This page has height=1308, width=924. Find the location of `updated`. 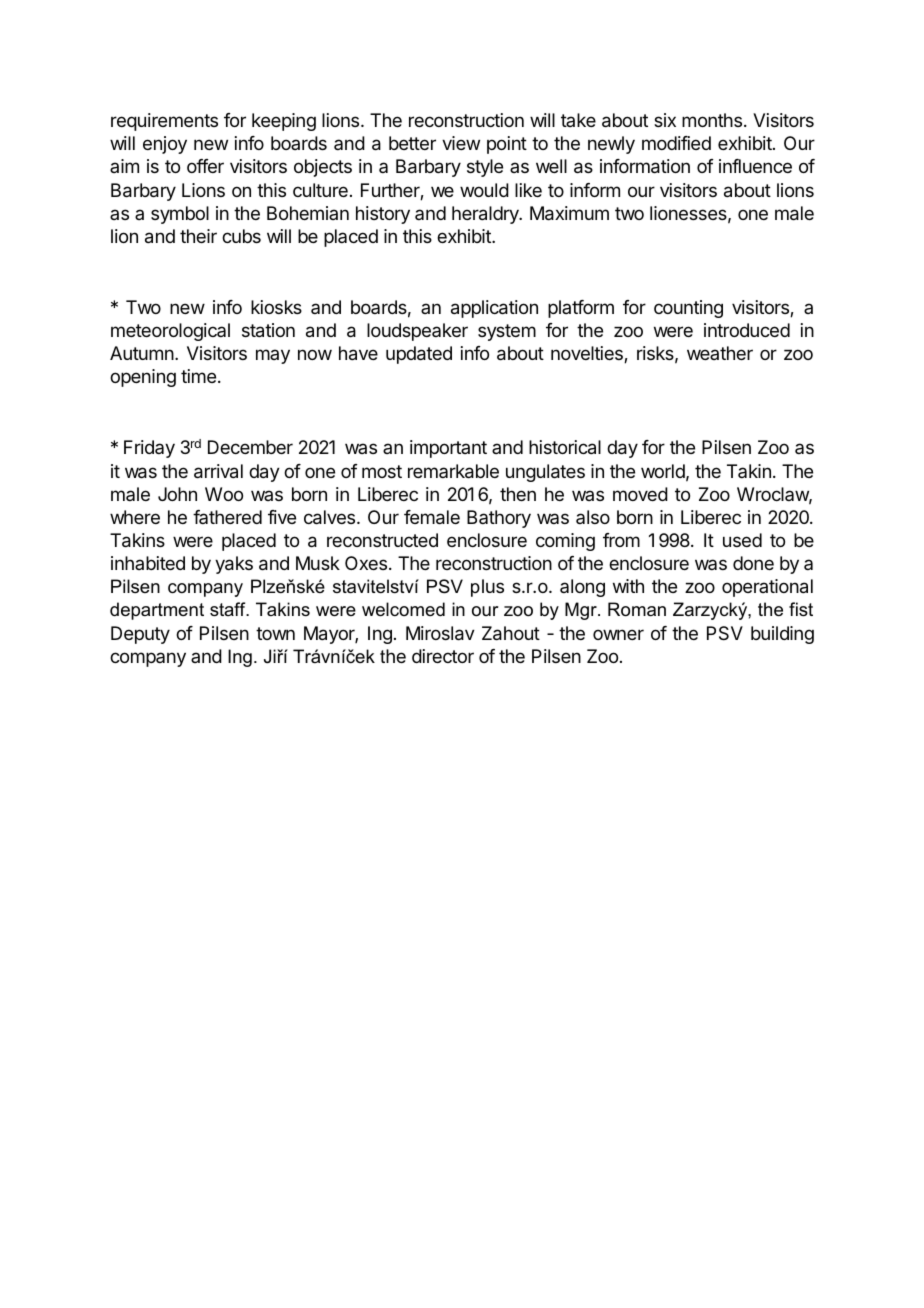

updated is located at coordinates (419, 355).
